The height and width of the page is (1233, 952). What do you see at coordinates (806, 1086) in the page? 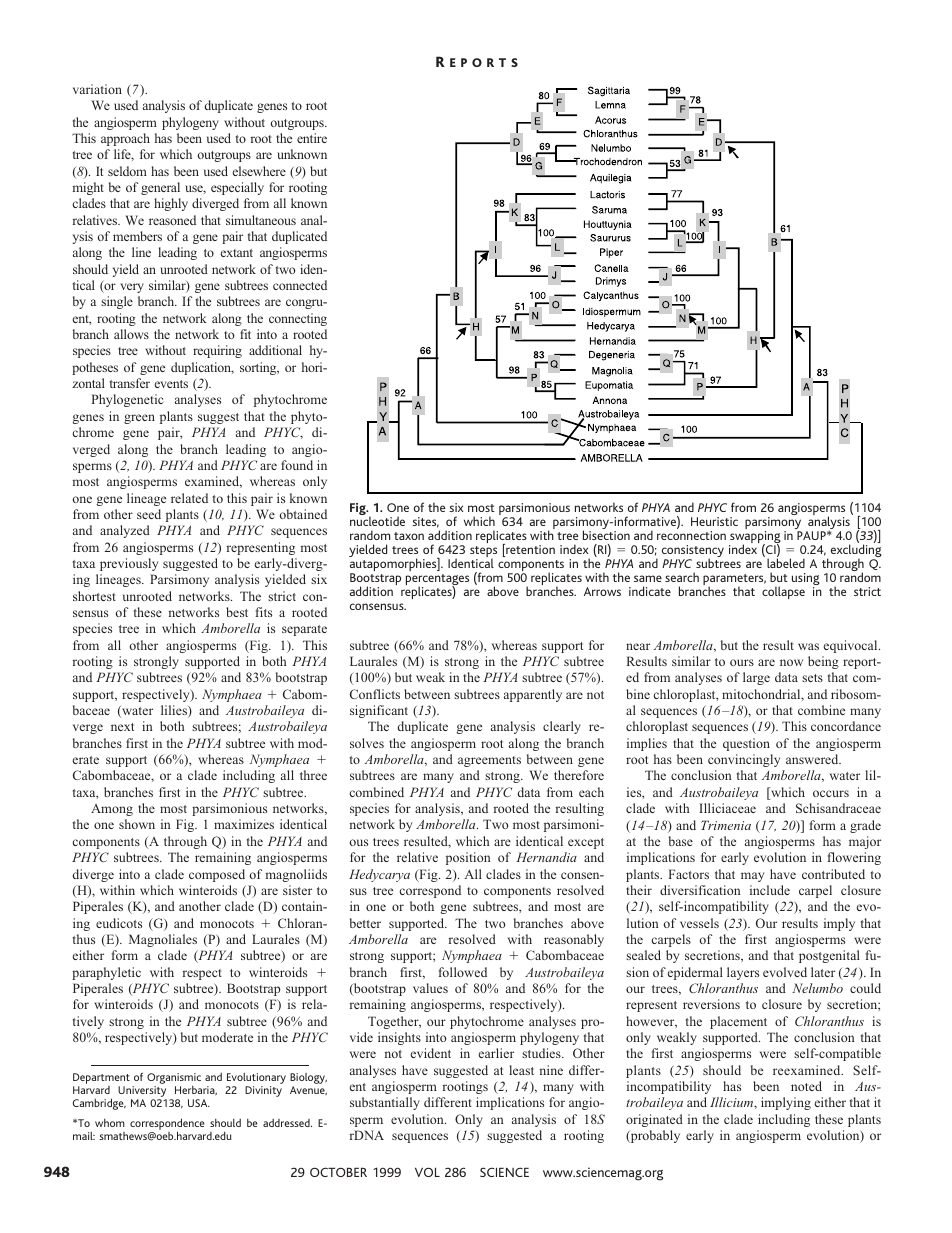
I see `noted` at bounding box center [806, 1086].
